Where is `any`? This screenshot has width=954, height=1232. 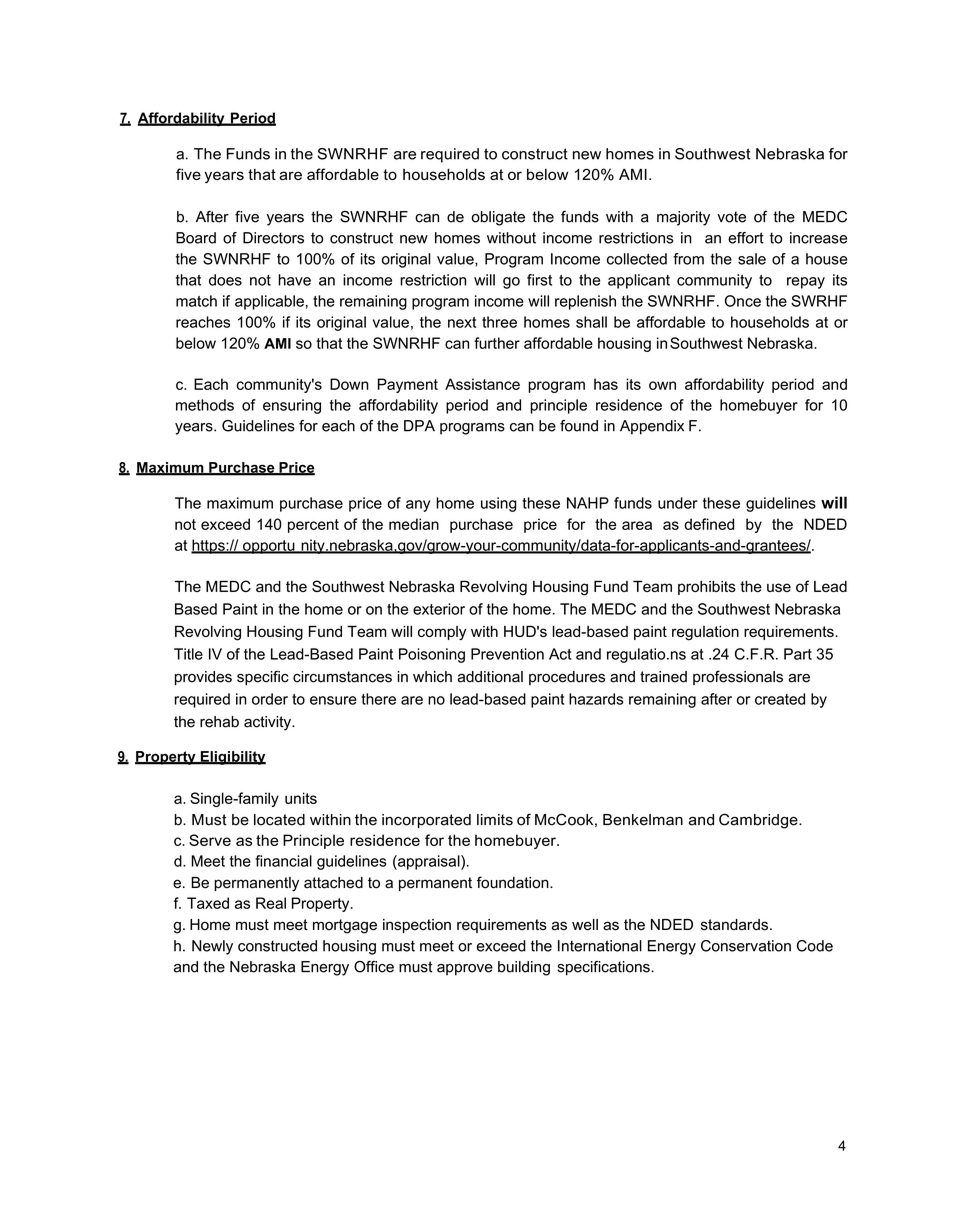
any is located at coordinates (418, 506).
